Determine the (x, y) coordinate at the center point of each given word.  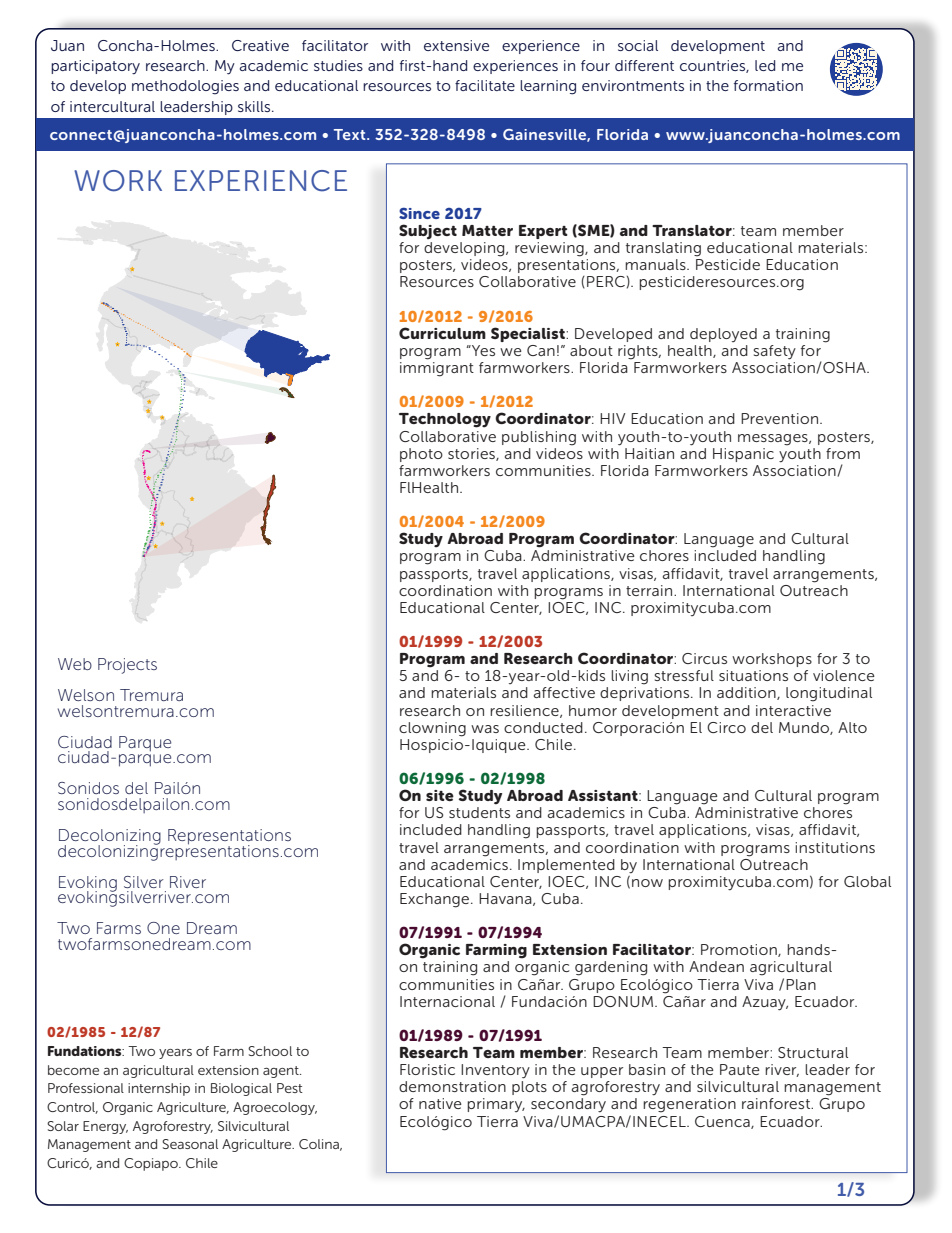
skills (255, 106)
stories (472, 454)
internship (159, 1089)
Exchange (436, 900)
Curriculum (442, 333)
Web (75, 664)
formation (768, 85)
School (270, 1051)
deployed (723, 335)
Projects (127, 666)
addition (747, 693)
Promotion (740, 950)
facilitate (485, 85)
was (485, 729)
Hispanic (743, 455)
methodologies (185, 87)
